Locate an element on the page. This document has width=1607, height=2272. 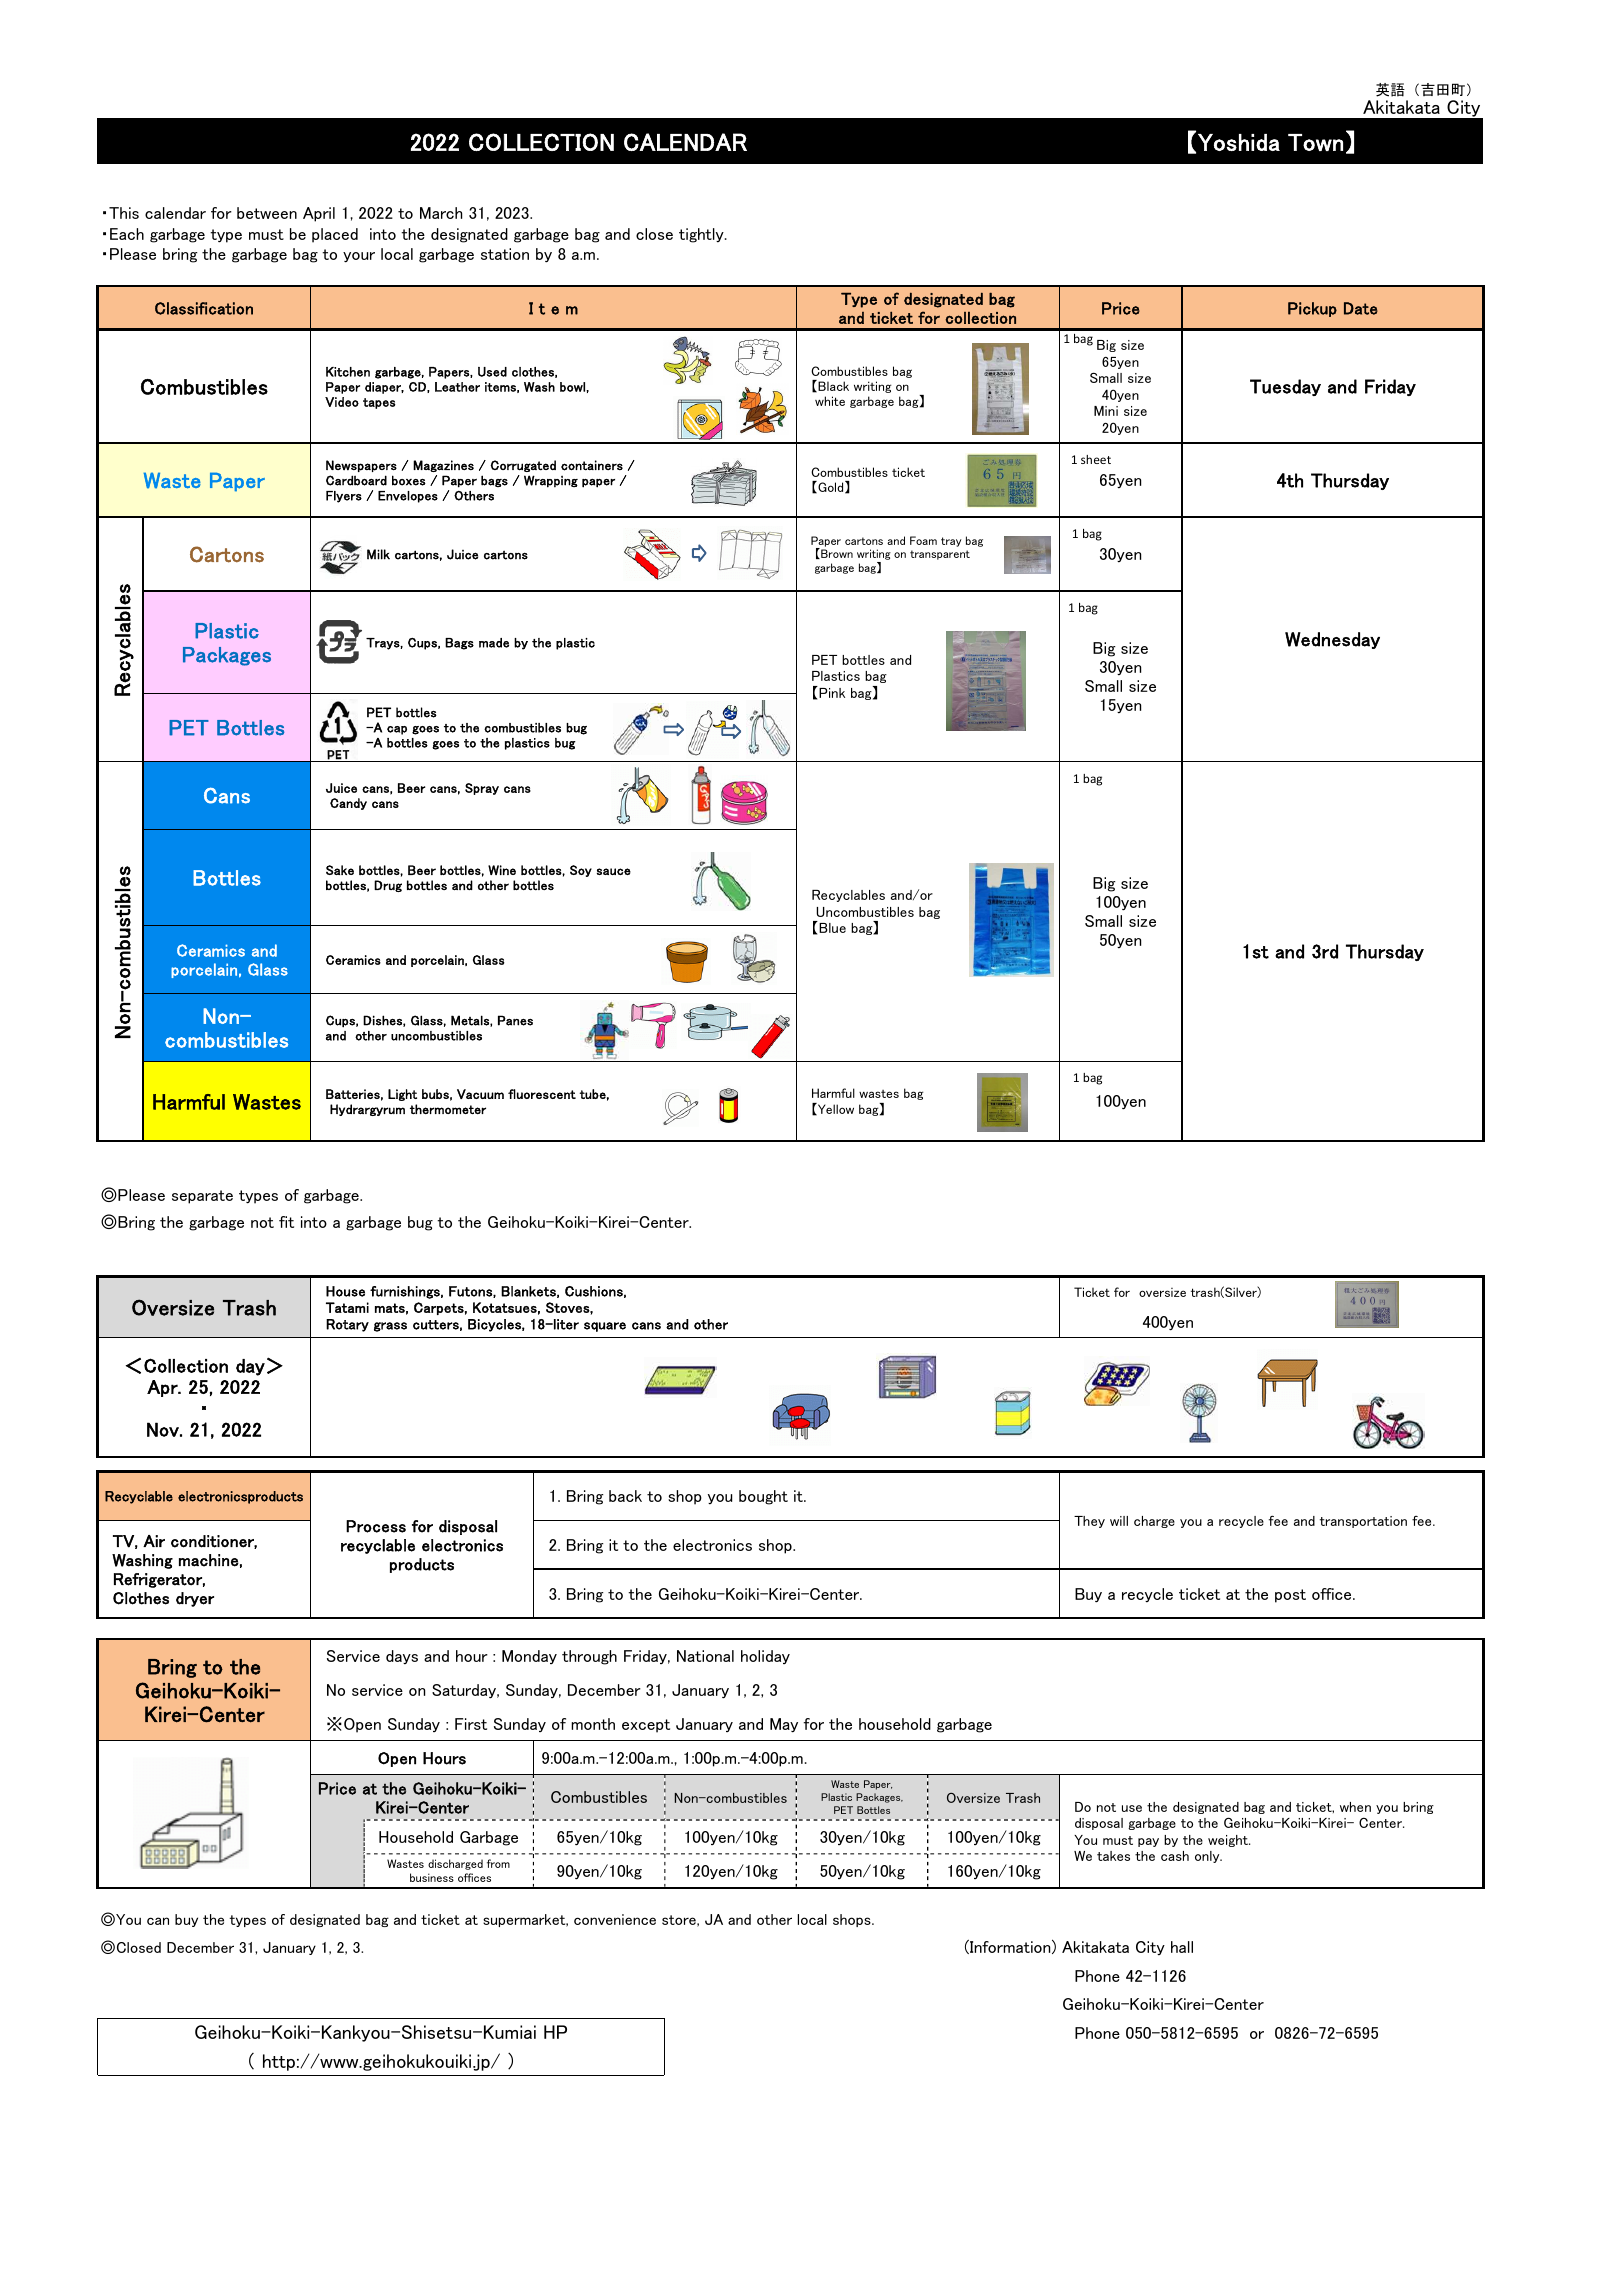
will is located at coordinates (1119, 1521).
